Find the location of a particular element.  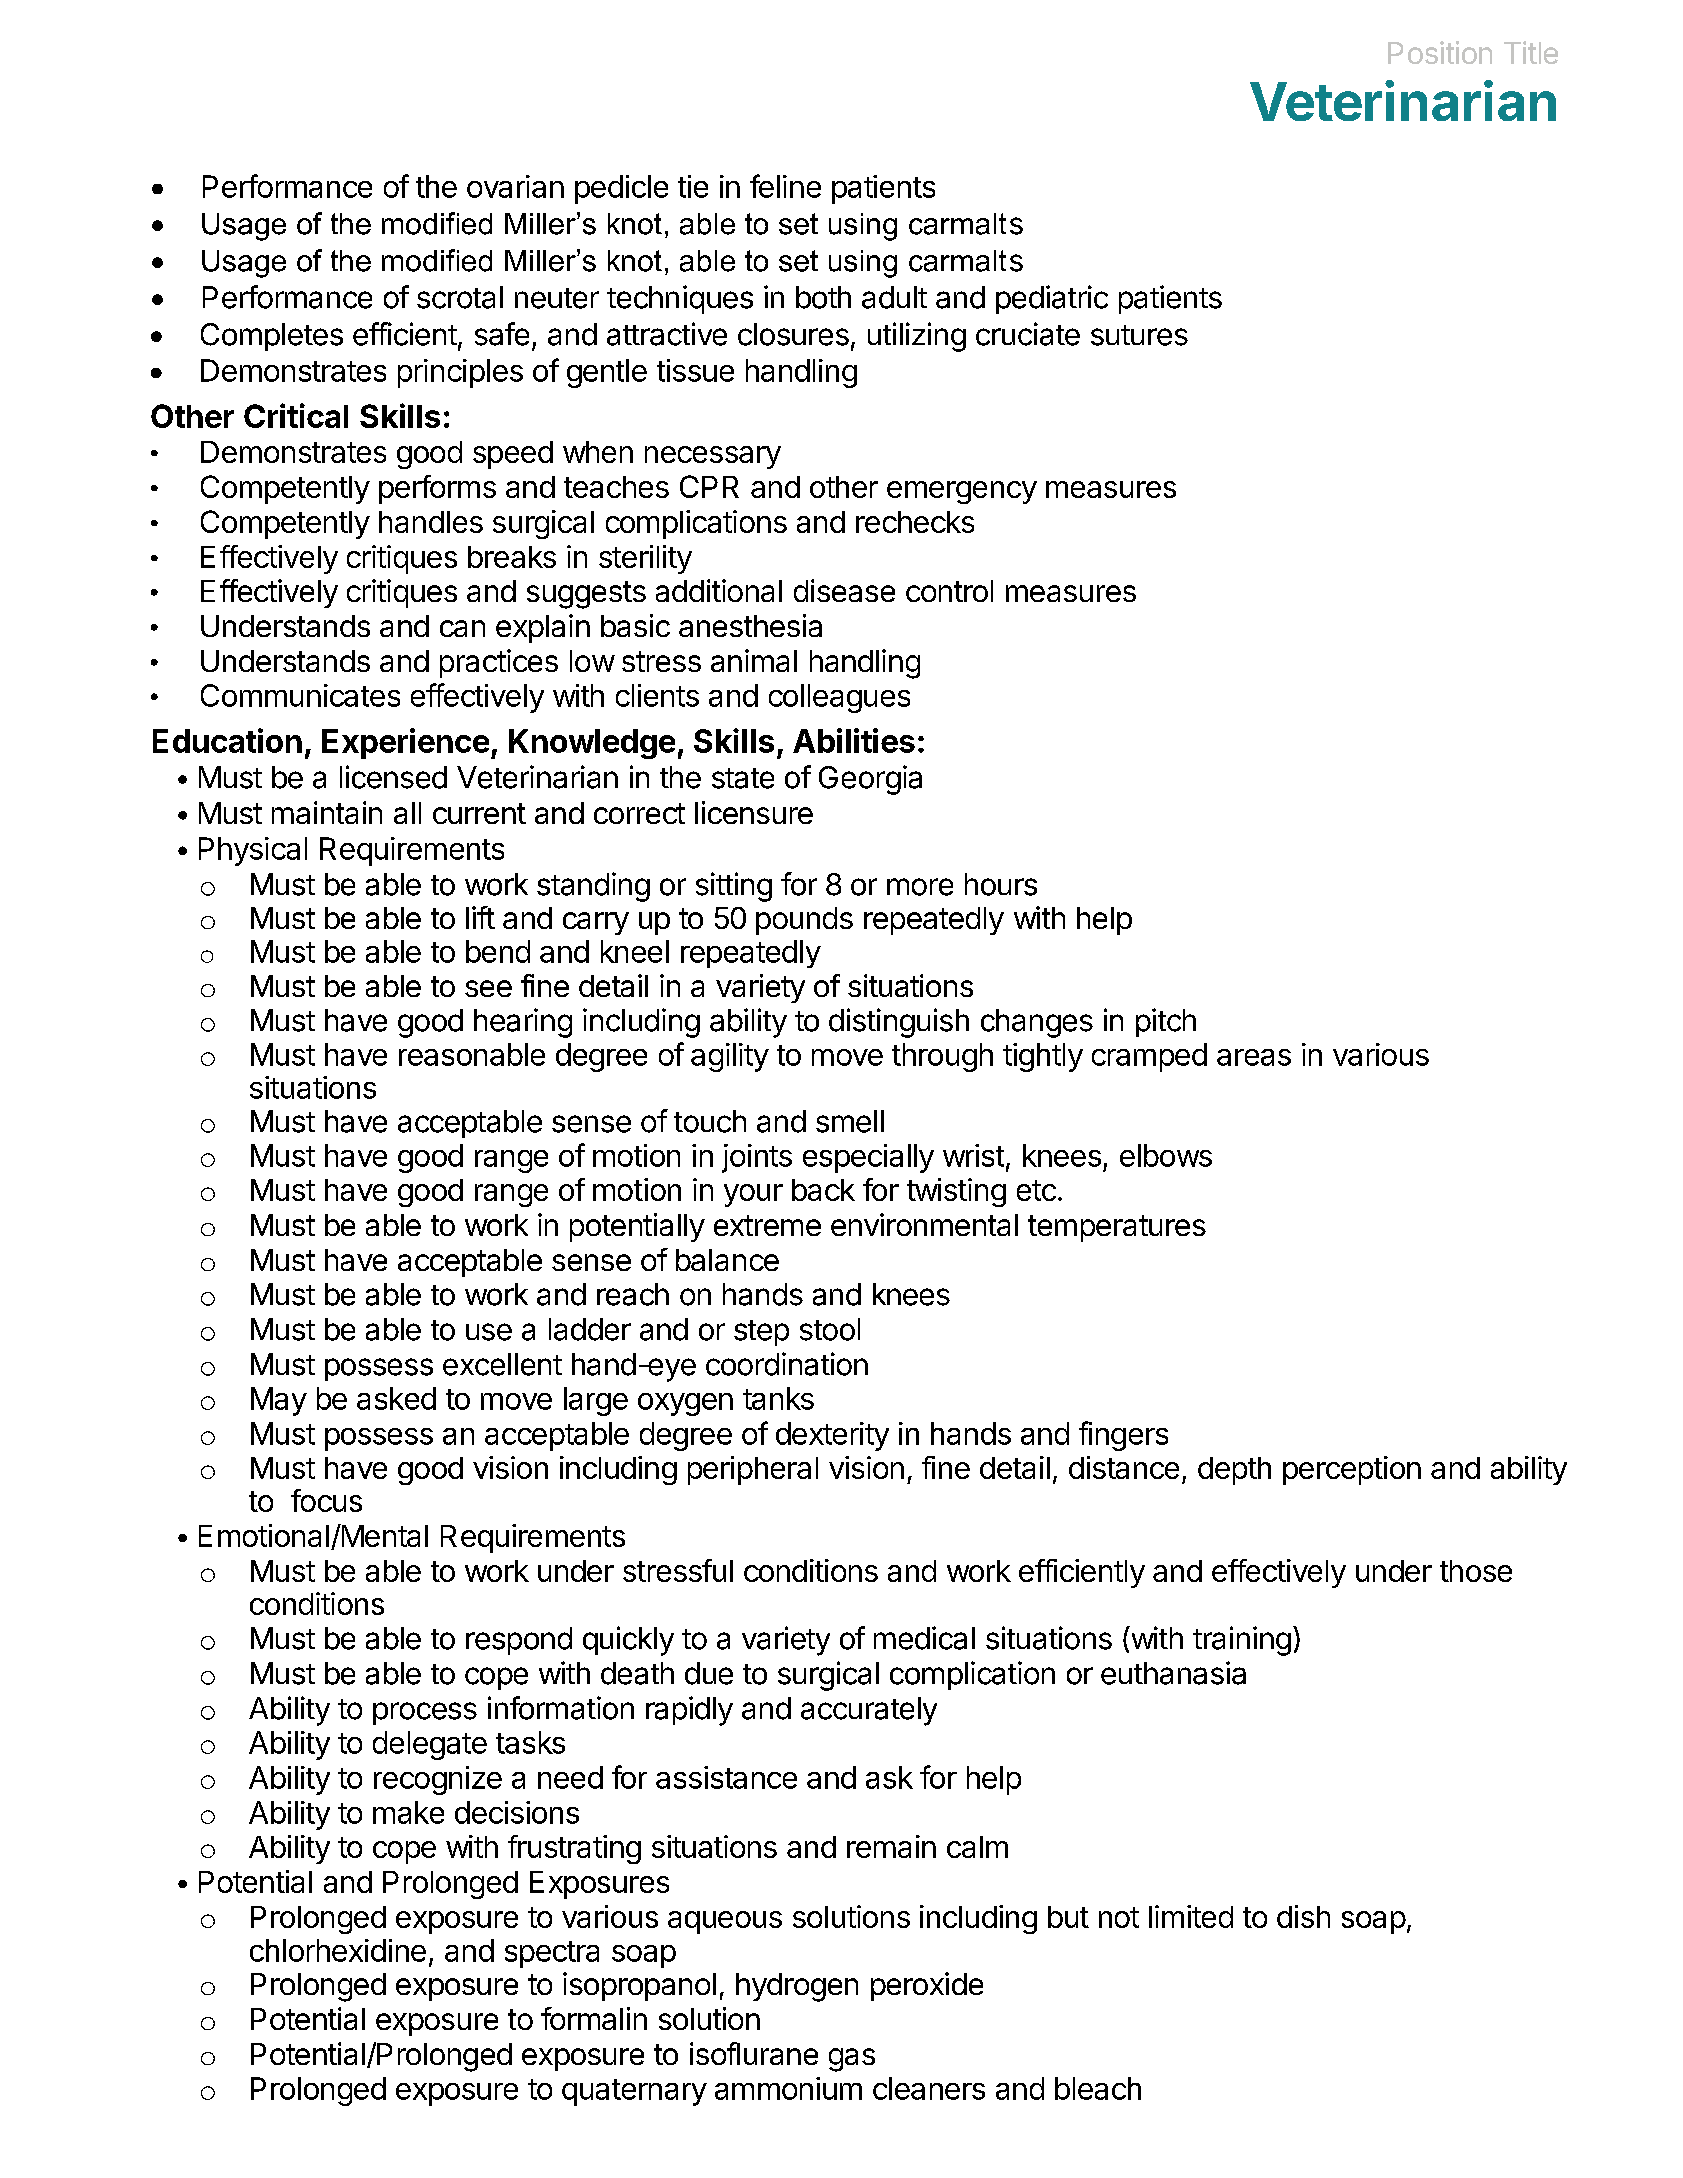

see is located at coordinates (488, 988).
